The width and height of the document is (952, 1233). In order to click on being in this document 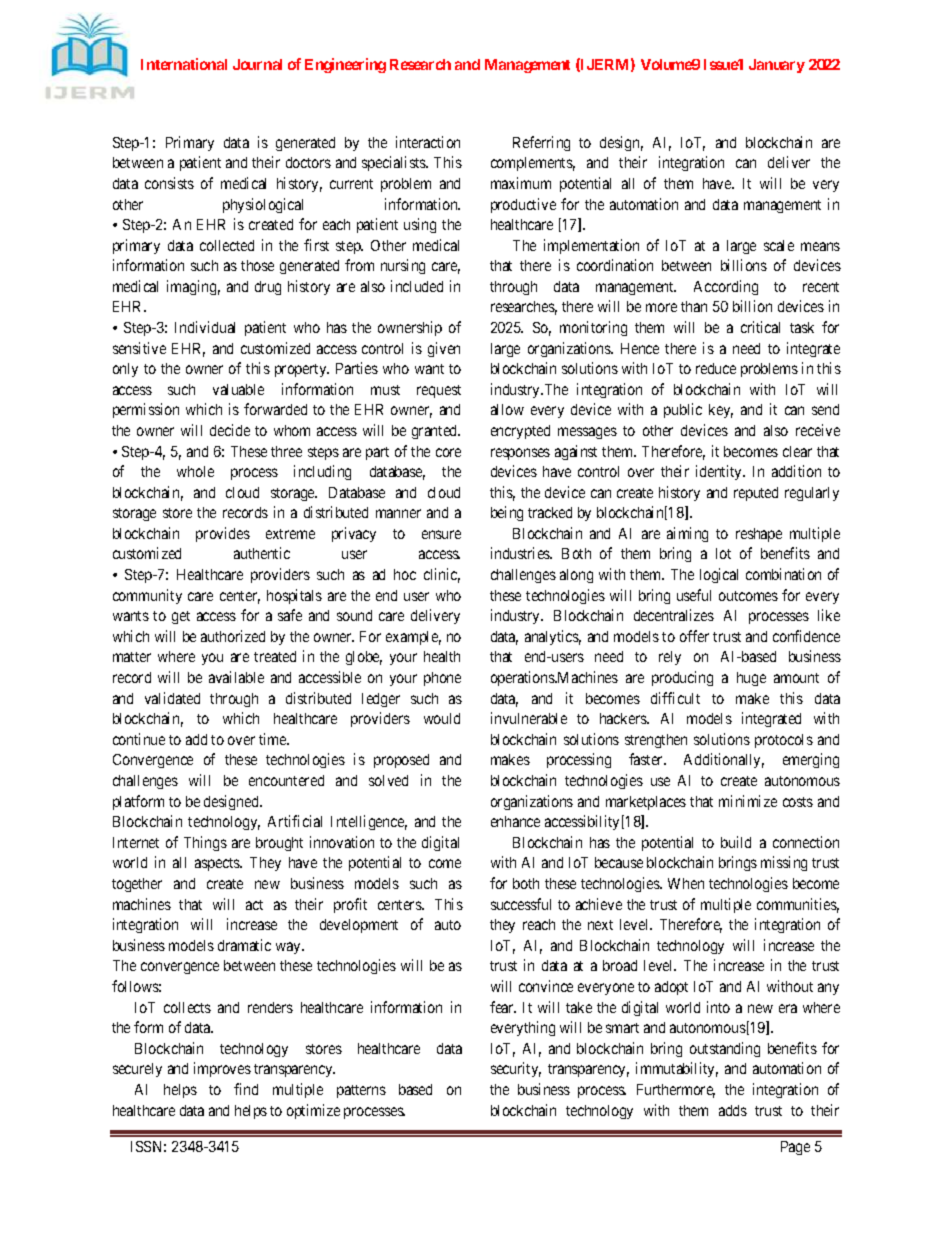, I will do `click(507, 513)`.
